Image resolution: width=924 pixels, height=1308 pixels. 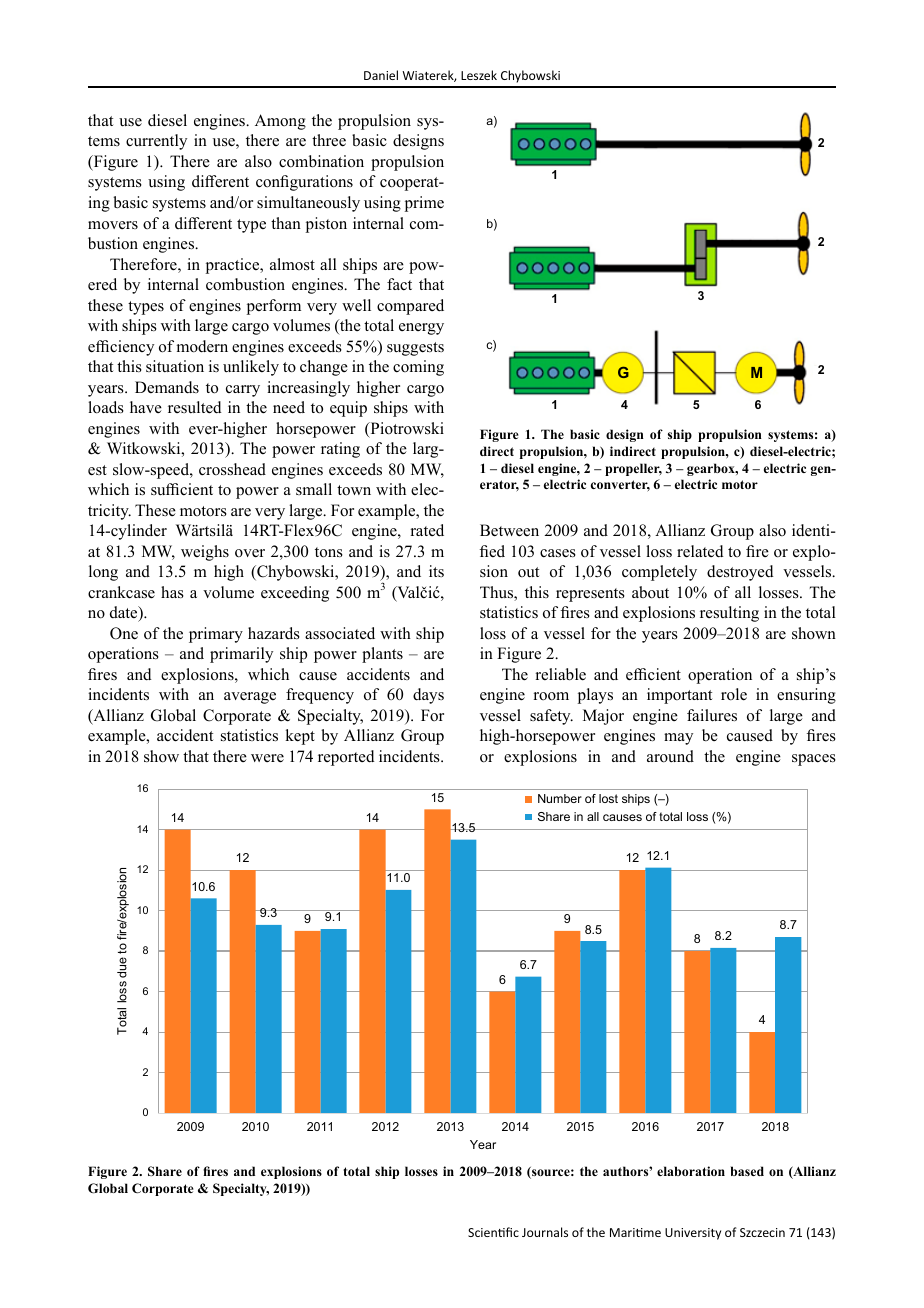 What do you see at coordinates (560, 798) in the screenshot?
I see `Number` at bounding box center [560, 798].
